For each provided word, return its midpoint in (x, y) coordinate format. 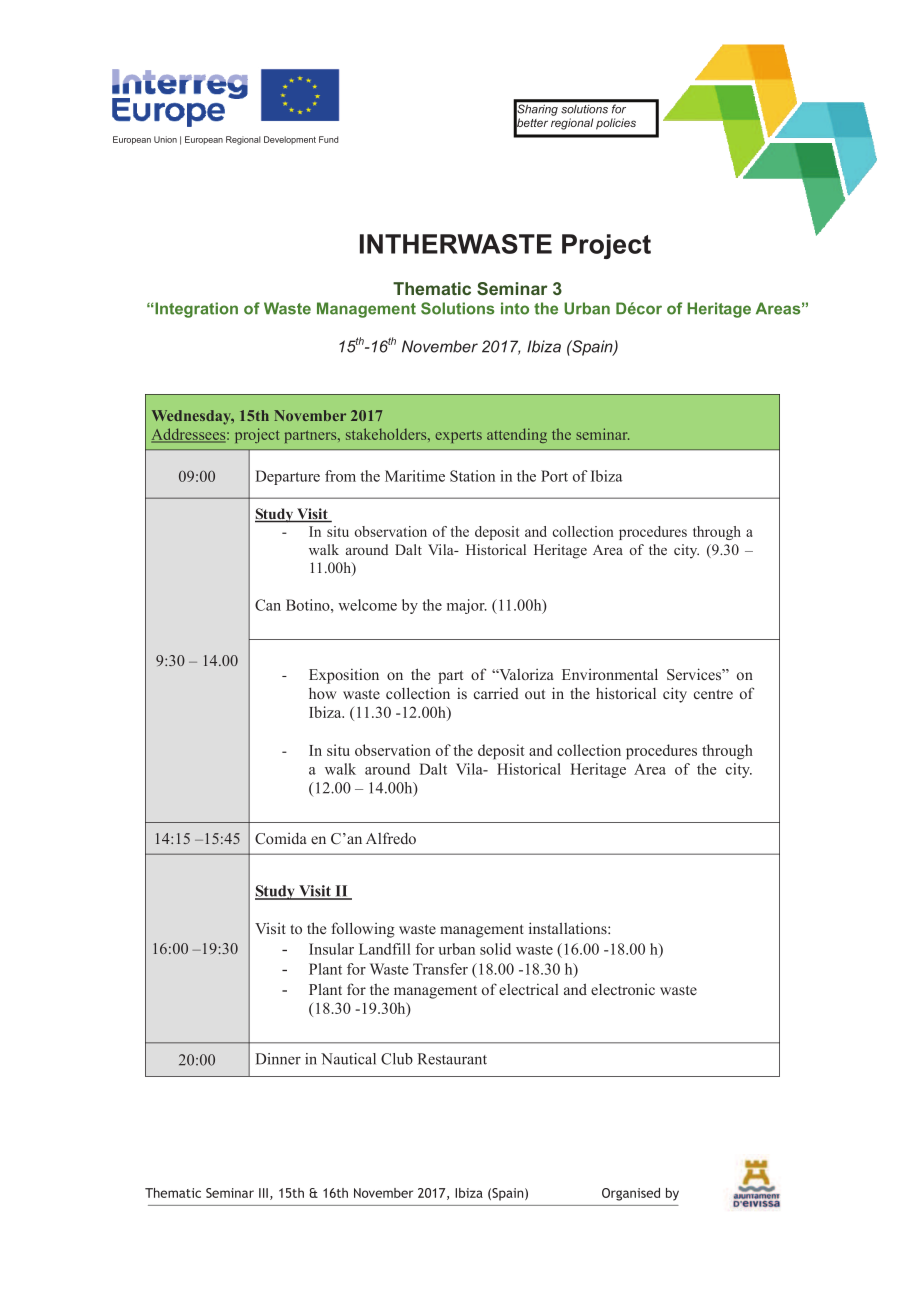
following (363, 930)
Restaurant (452, 1059)
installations (569, 928)
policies (616, 124)
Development (290, 140)
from (340, 476)
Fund (328, 139)
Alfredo (391, 838)
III (263, 1193)
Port (554, 476)
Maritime (415, 476)
